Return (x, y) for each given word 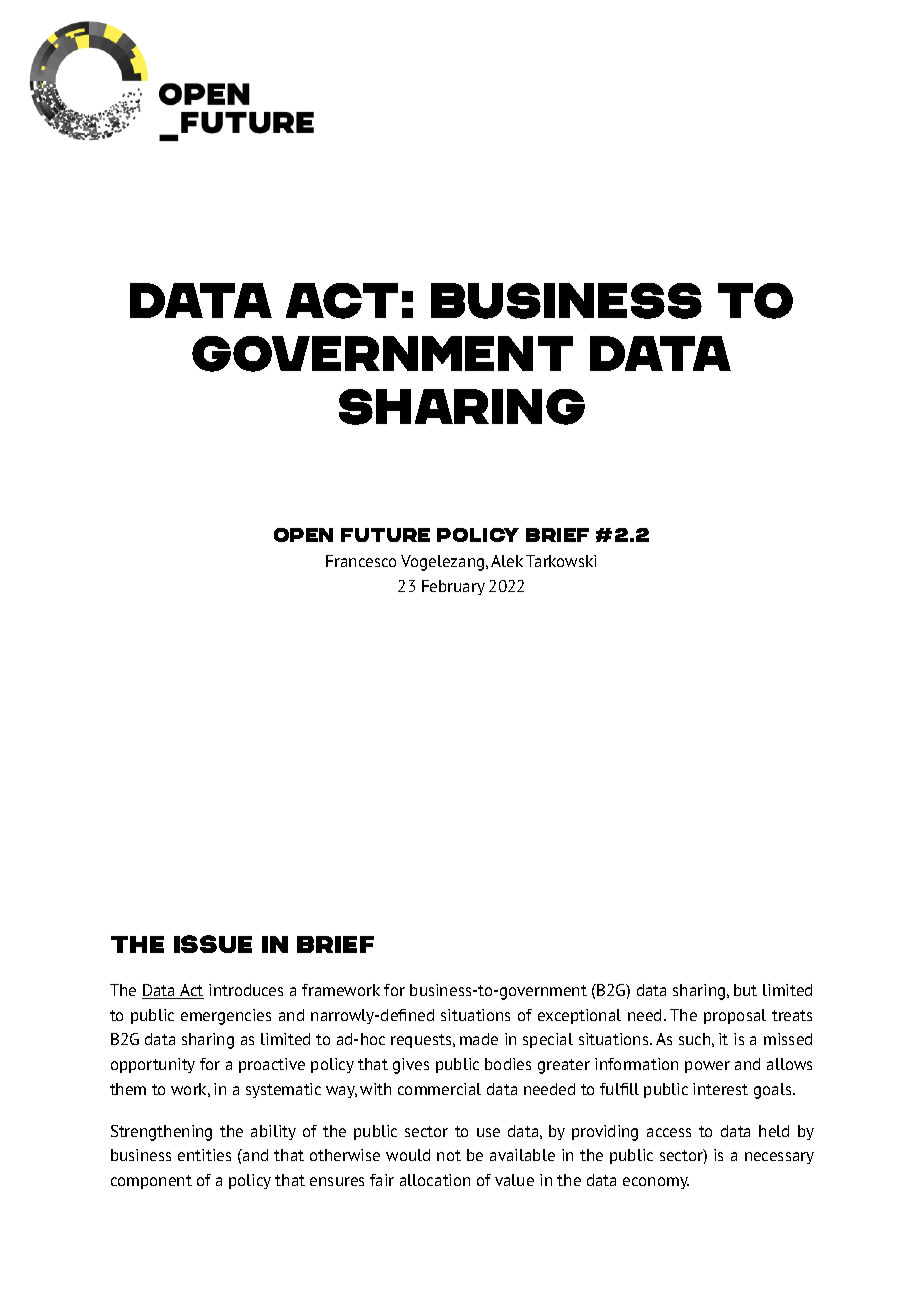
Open (303, 535)
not (449, 1155)
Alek (507, 561)
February (453, 587)
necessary (779, 1158)
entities (204, 1155)
